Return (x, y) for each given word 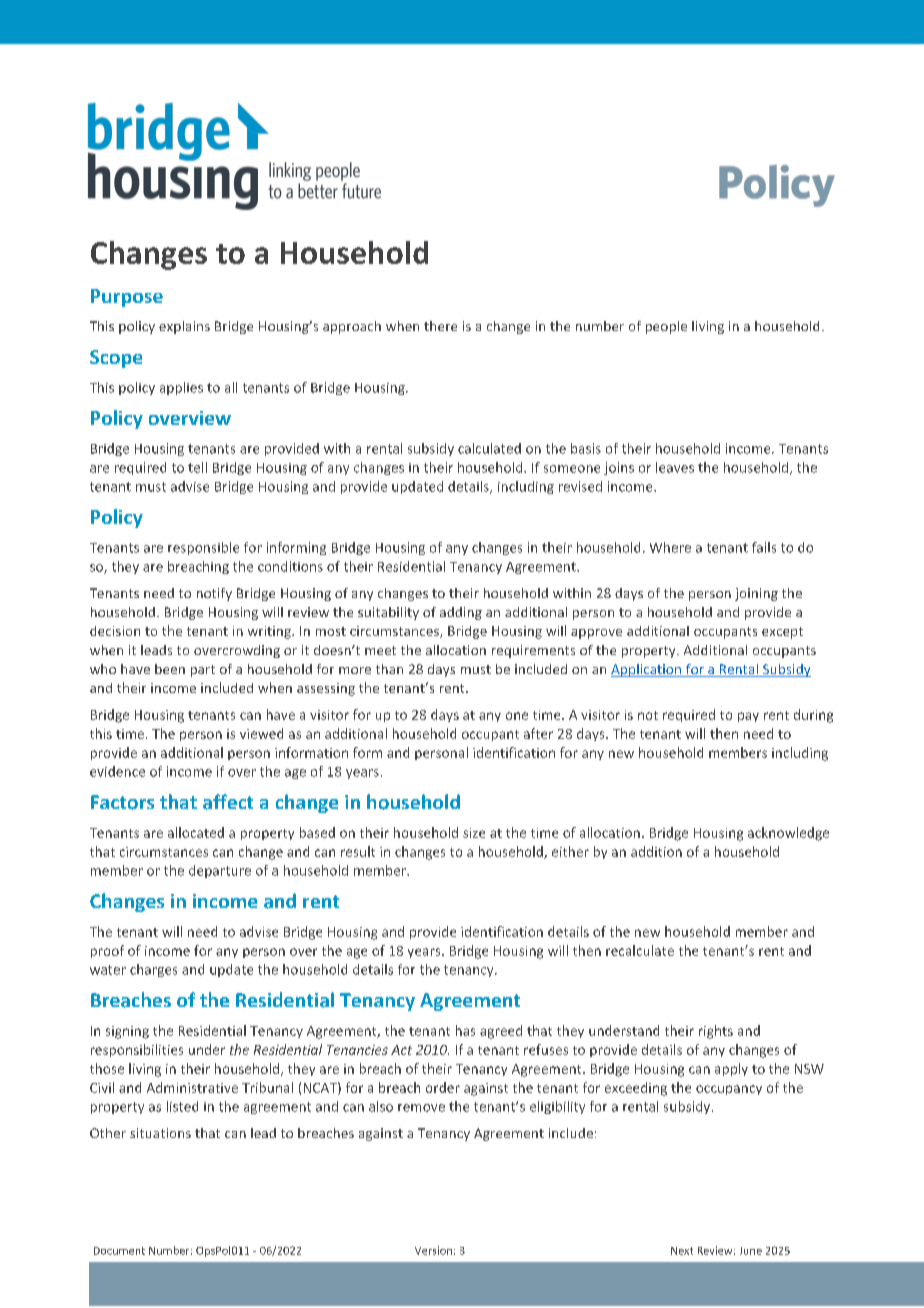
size (474, 833)
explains (184, 327)
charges (153, 970)
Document (119, 1251)
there (440, 326)
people (666, 327)
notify (214, 594)
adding (461, 613)
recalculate (640, 950)
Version (433, 1250)
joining (756, 594)
